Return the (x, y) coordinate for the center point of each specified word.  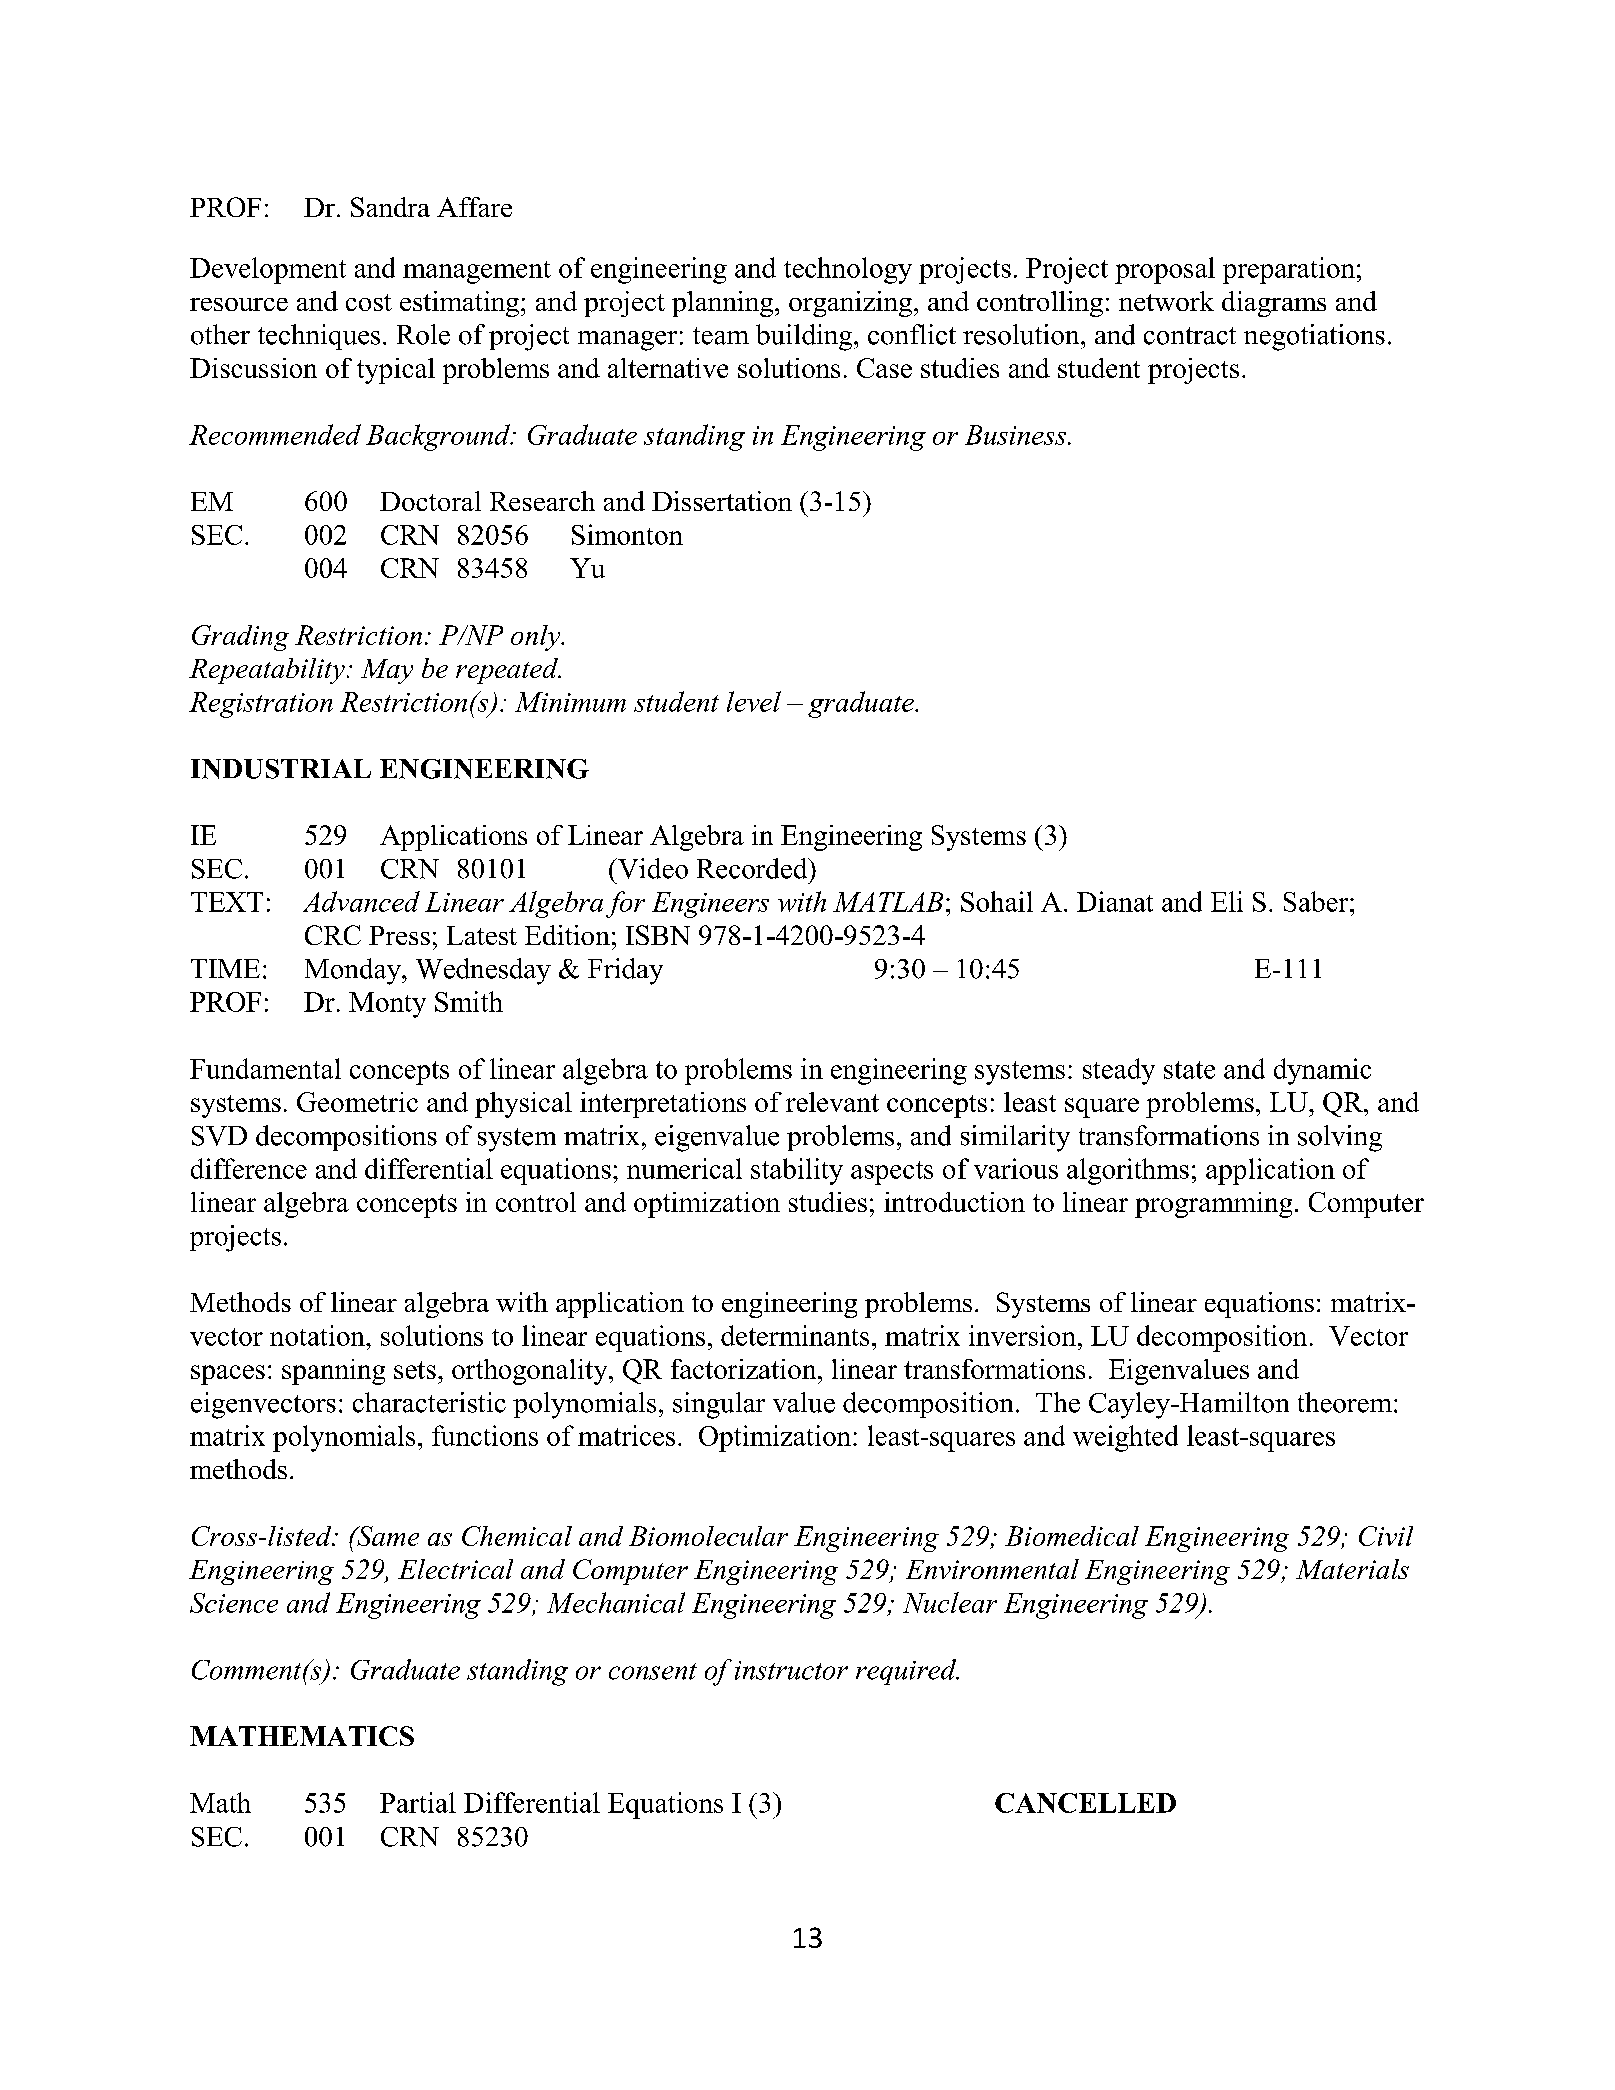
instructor (791, 1670)
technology (848, 270)
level (754, 701)
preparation (1289, 270)
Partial (418, 1802)
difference (249, 1168)
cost (369, 302)
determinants (795, 1335)
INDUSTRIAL (281, 769)
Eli (1227, 901)
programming (1213, 1205)
